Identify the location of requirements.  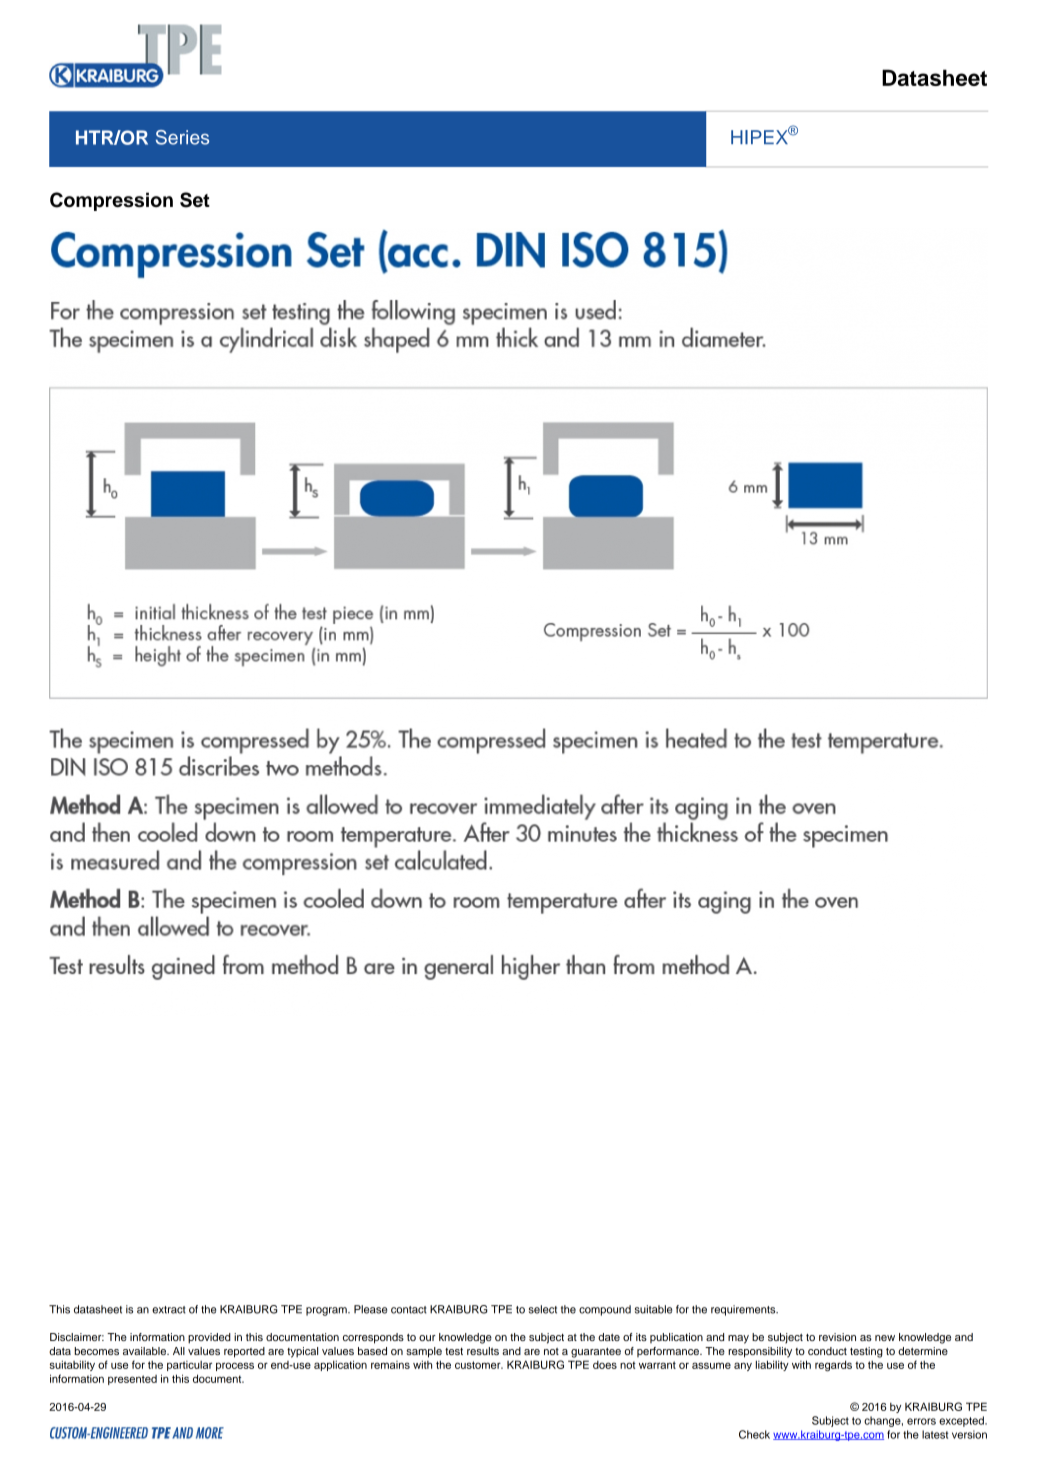
(744, 1310).
